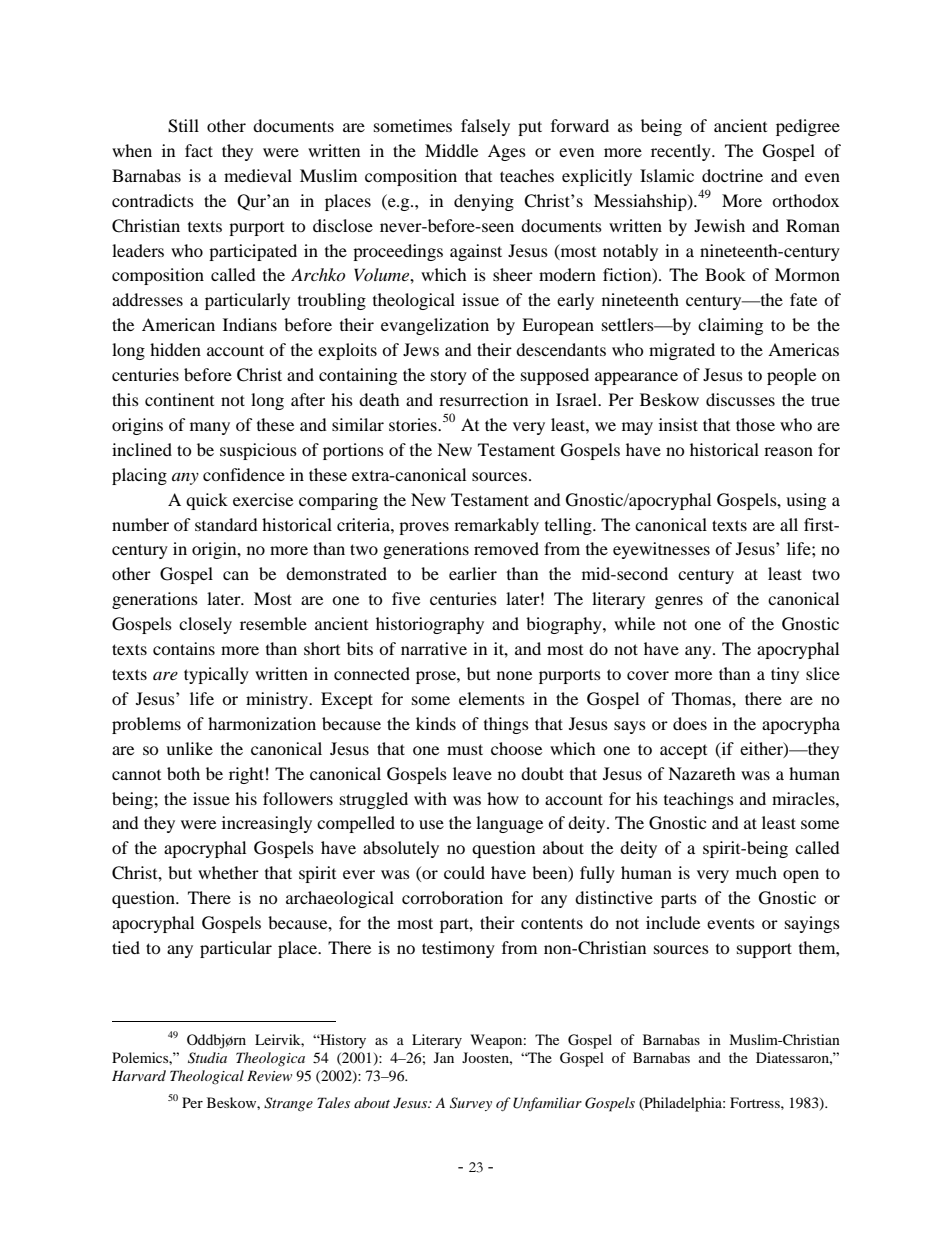  Describe the element at coordinates (451, 150) in the image. I see `Middle` at that location.
